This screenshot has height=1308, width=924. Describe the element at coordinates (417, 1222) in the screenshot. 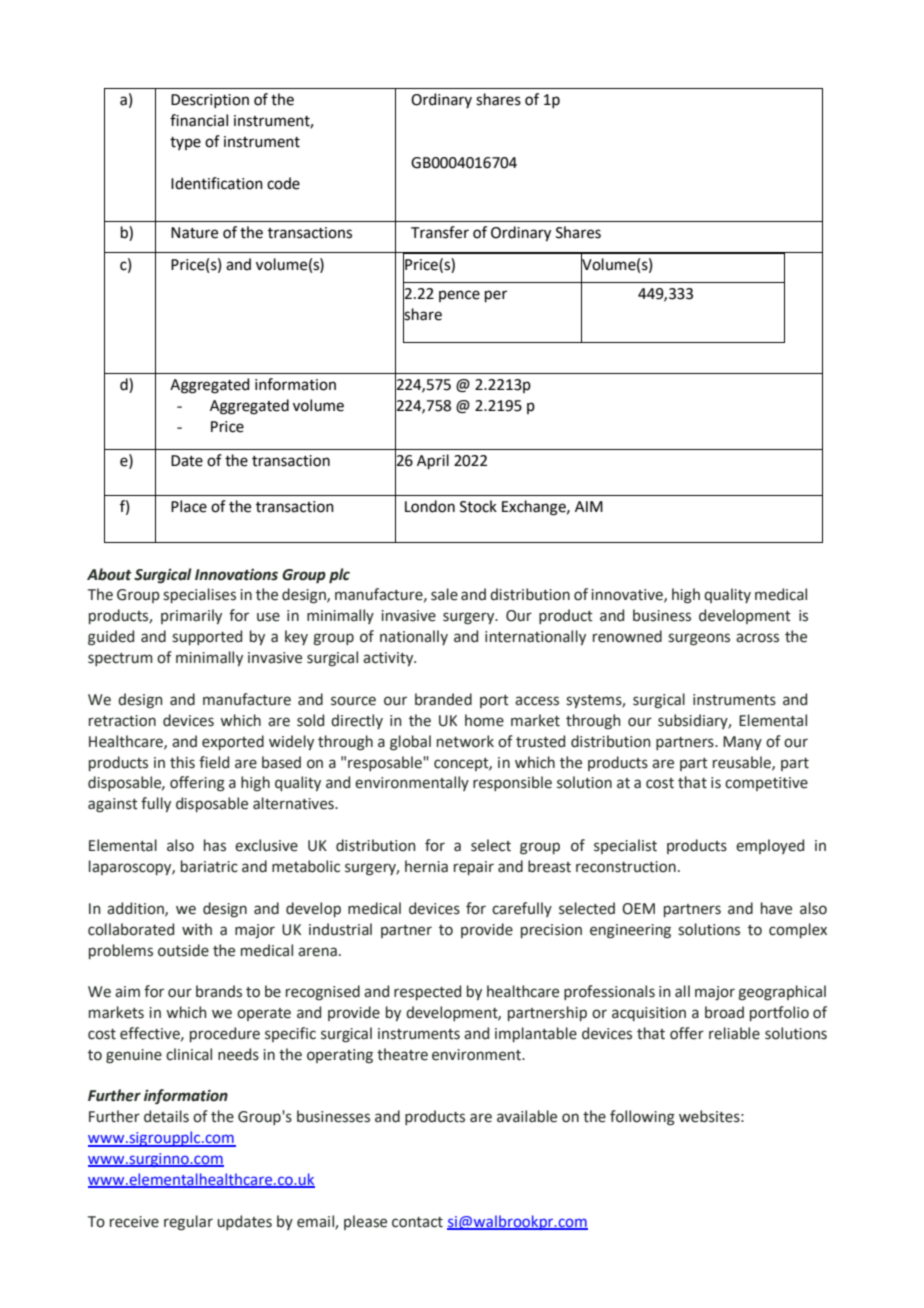

I see `contact` at that location.
